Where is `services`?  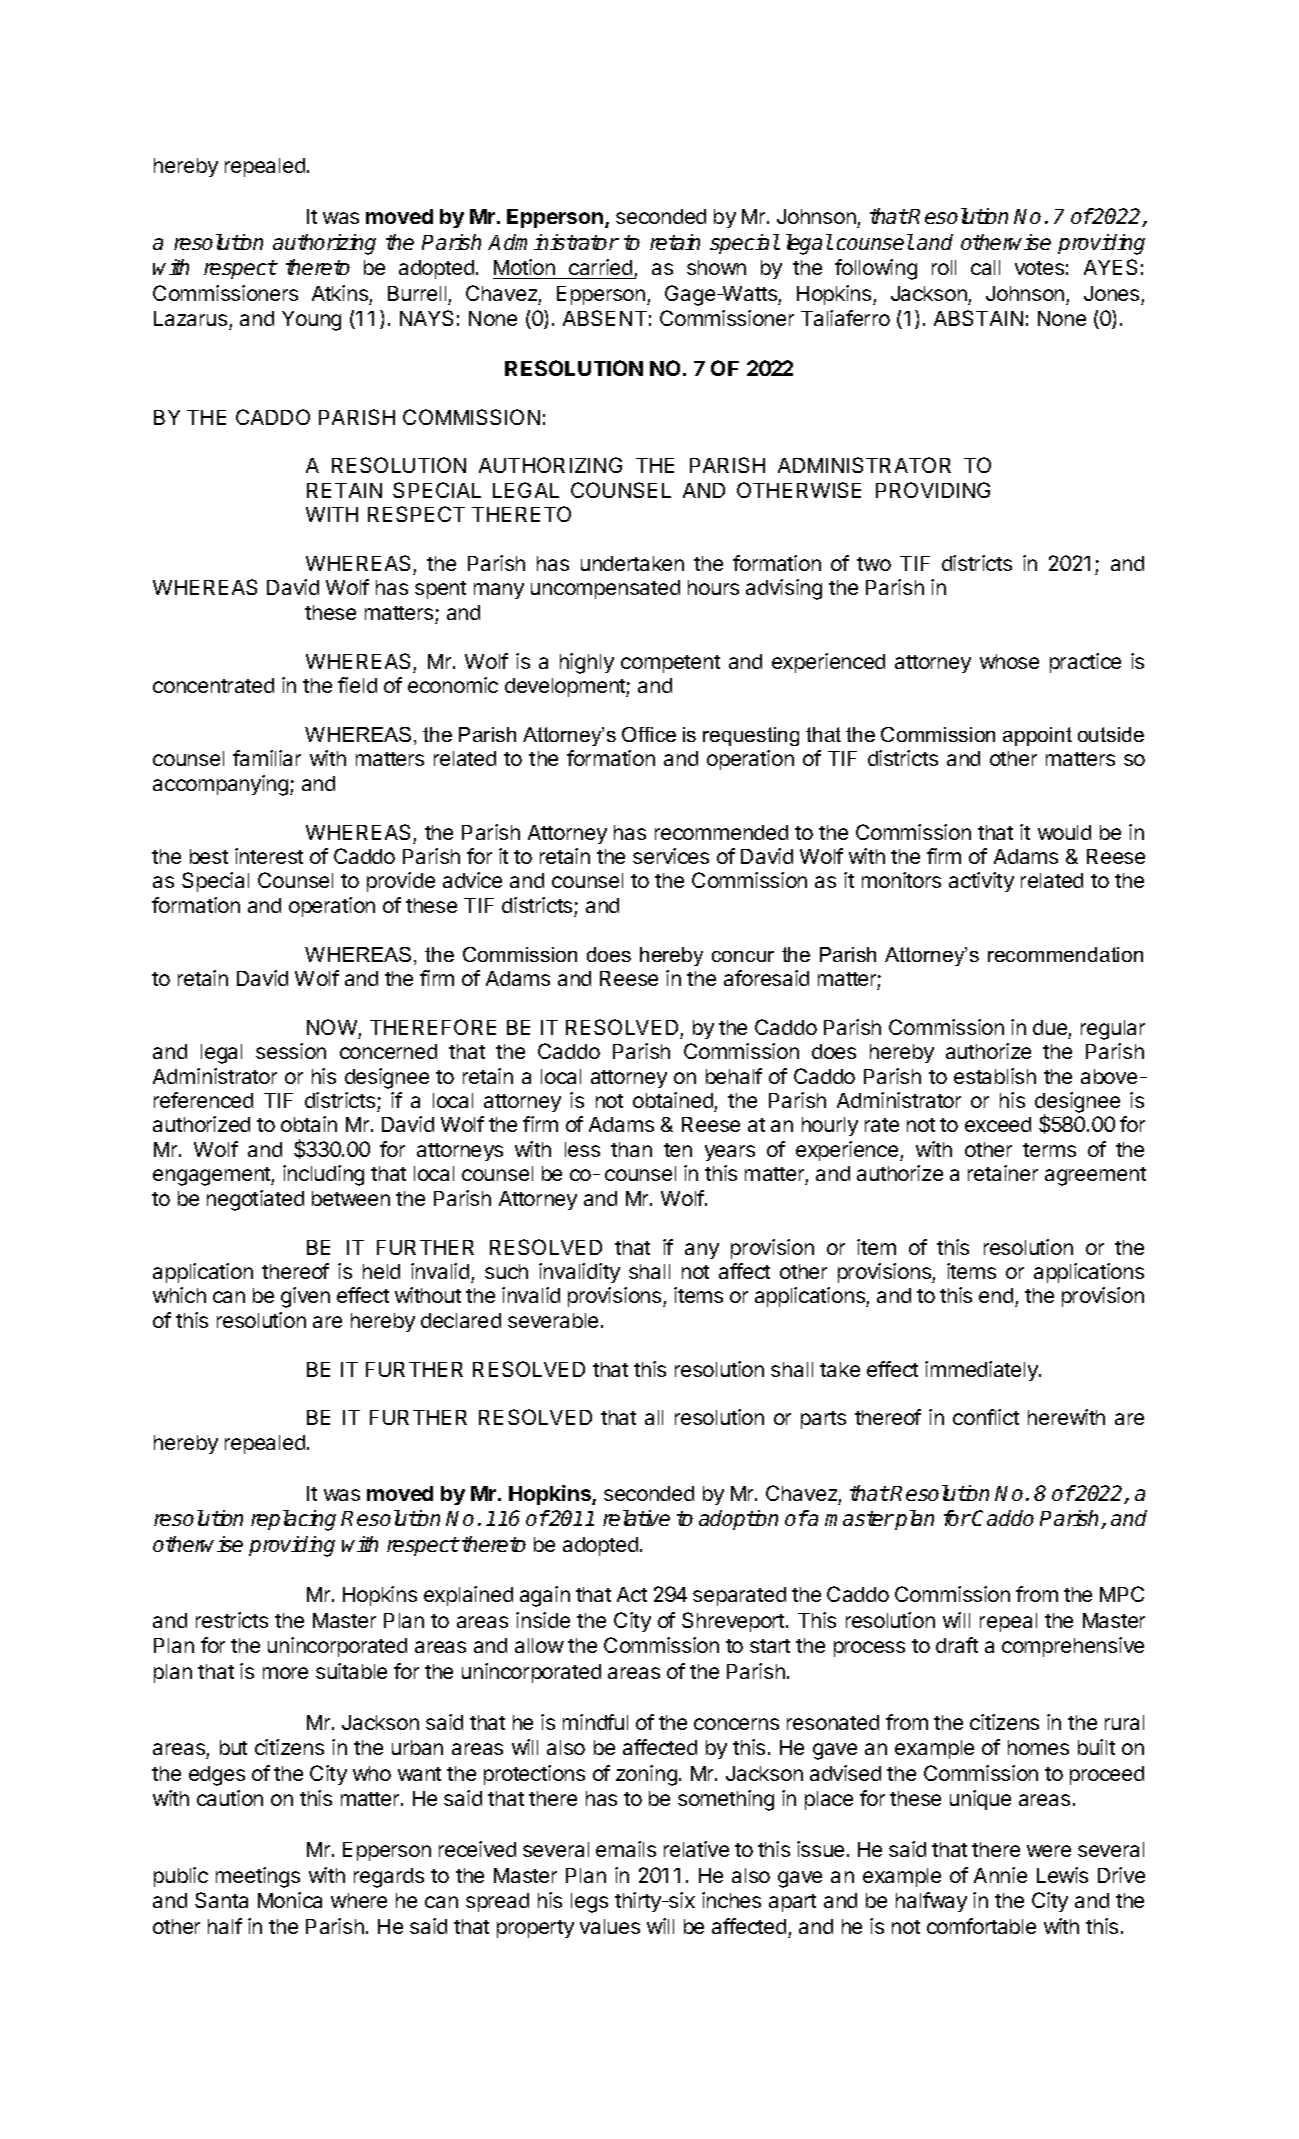
services is located at coordinates (671, 856).
